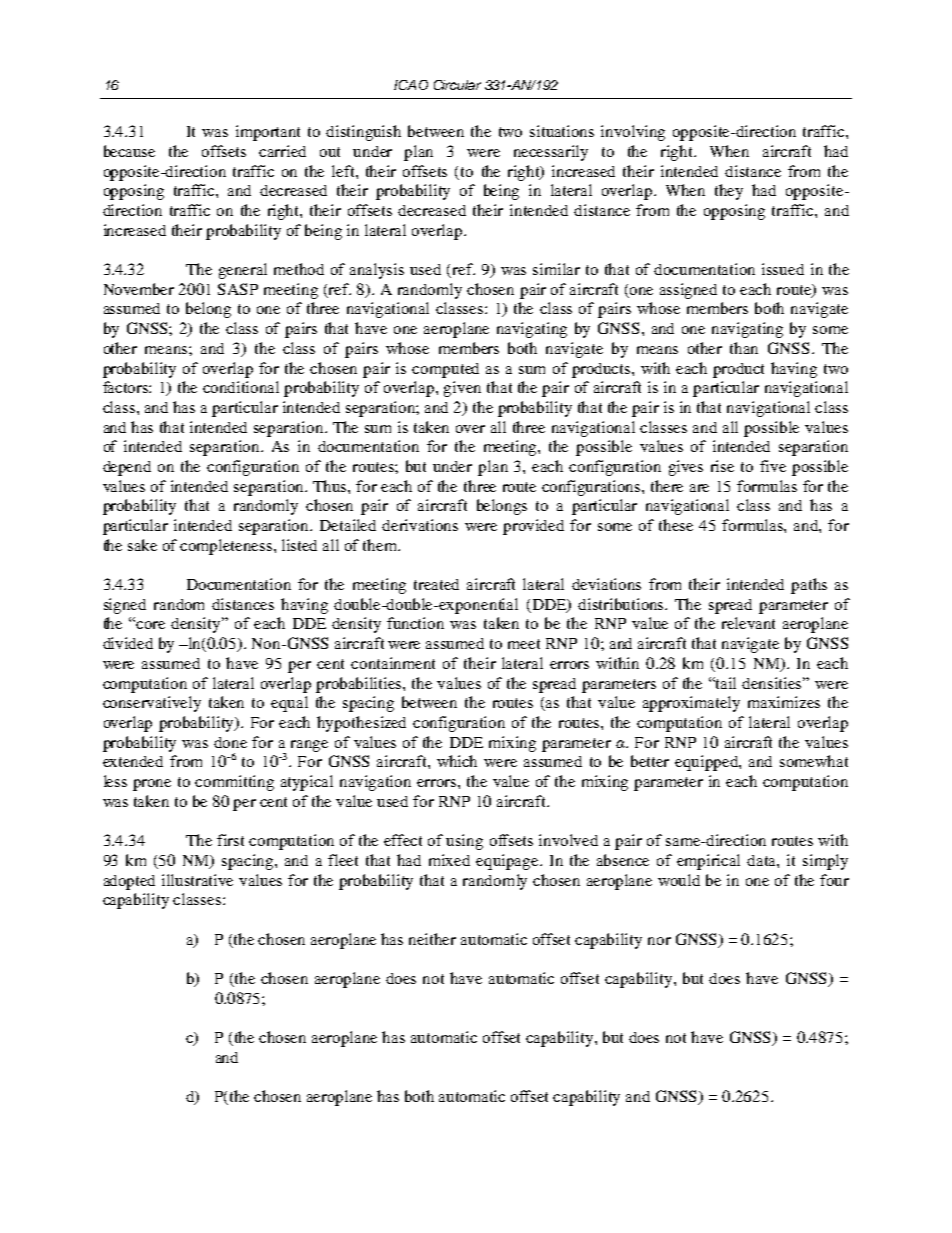 This screenshot has width=952, height=1233. What do you see at coordinates (784, 702) in the screenshot?
I see `maximizes` at bounding box center [784, 702].
